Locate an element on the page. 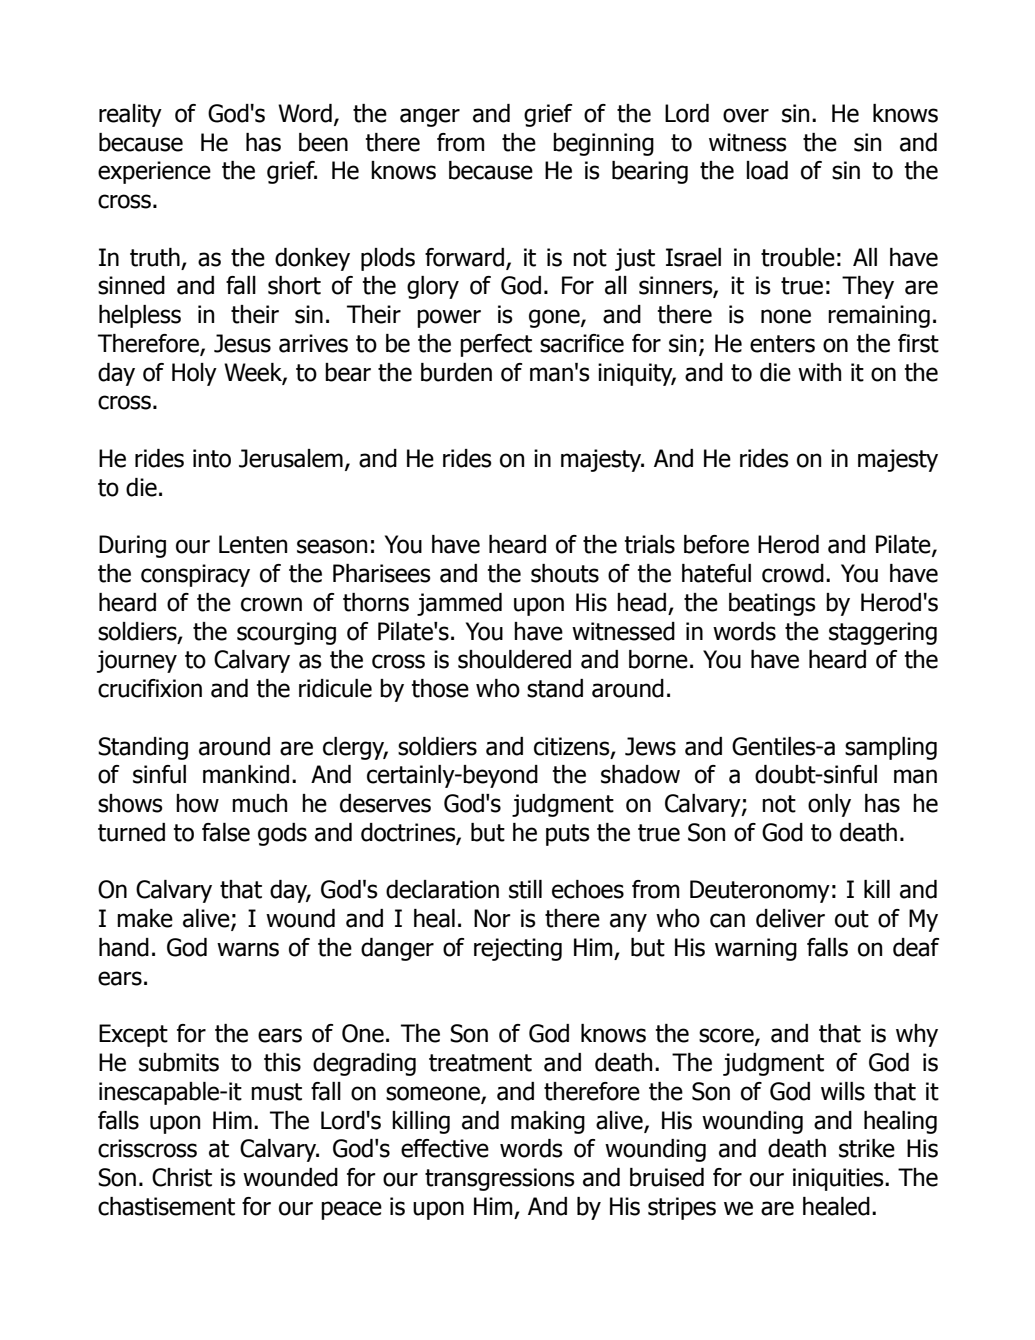 The image size is (1035, 1340). Christ is located at coordinates (182, 1177).
